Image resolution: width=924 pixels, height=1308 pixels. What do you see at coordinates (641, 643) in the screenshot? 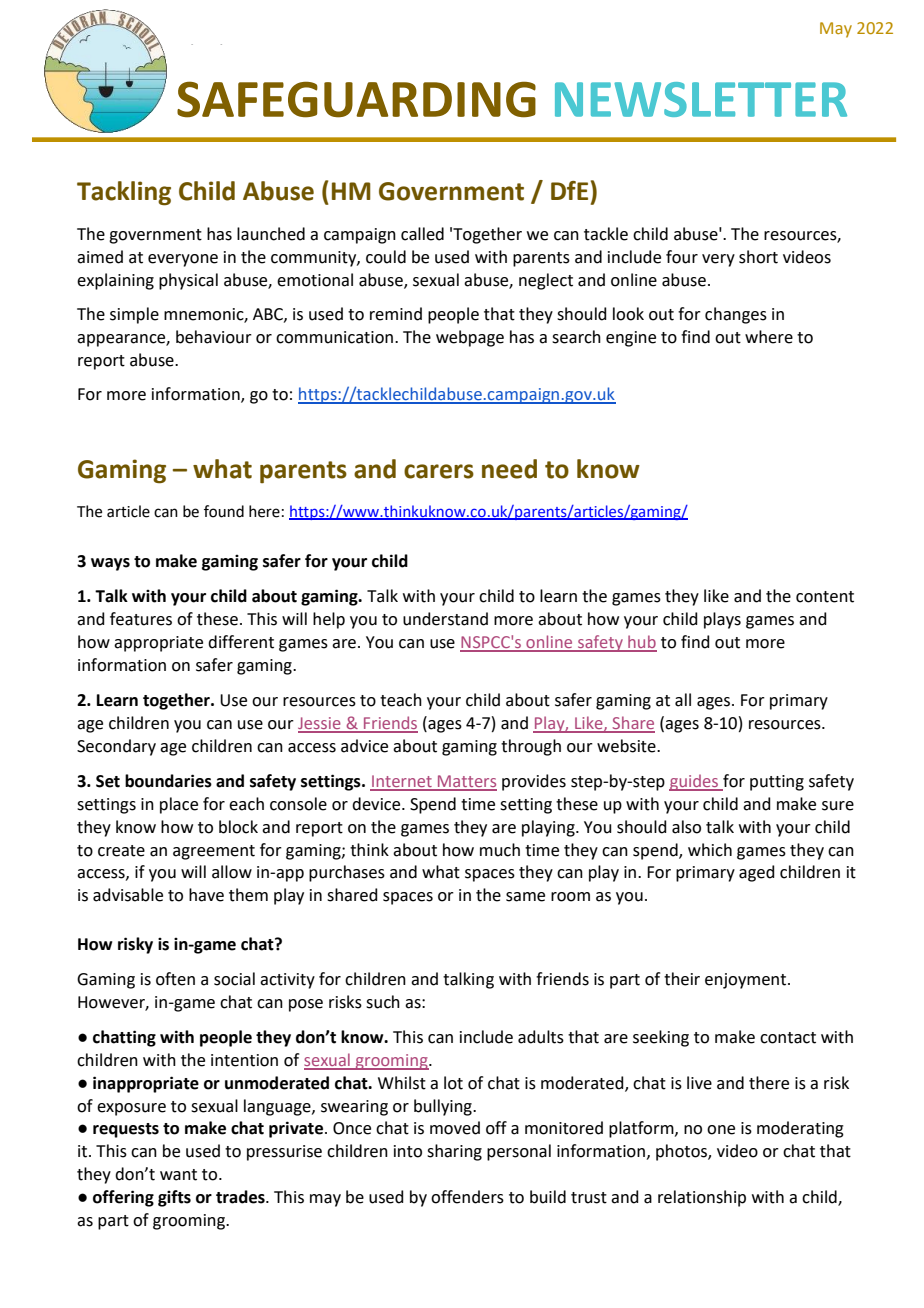
I see `hub` at bounding box center [641, 643].
